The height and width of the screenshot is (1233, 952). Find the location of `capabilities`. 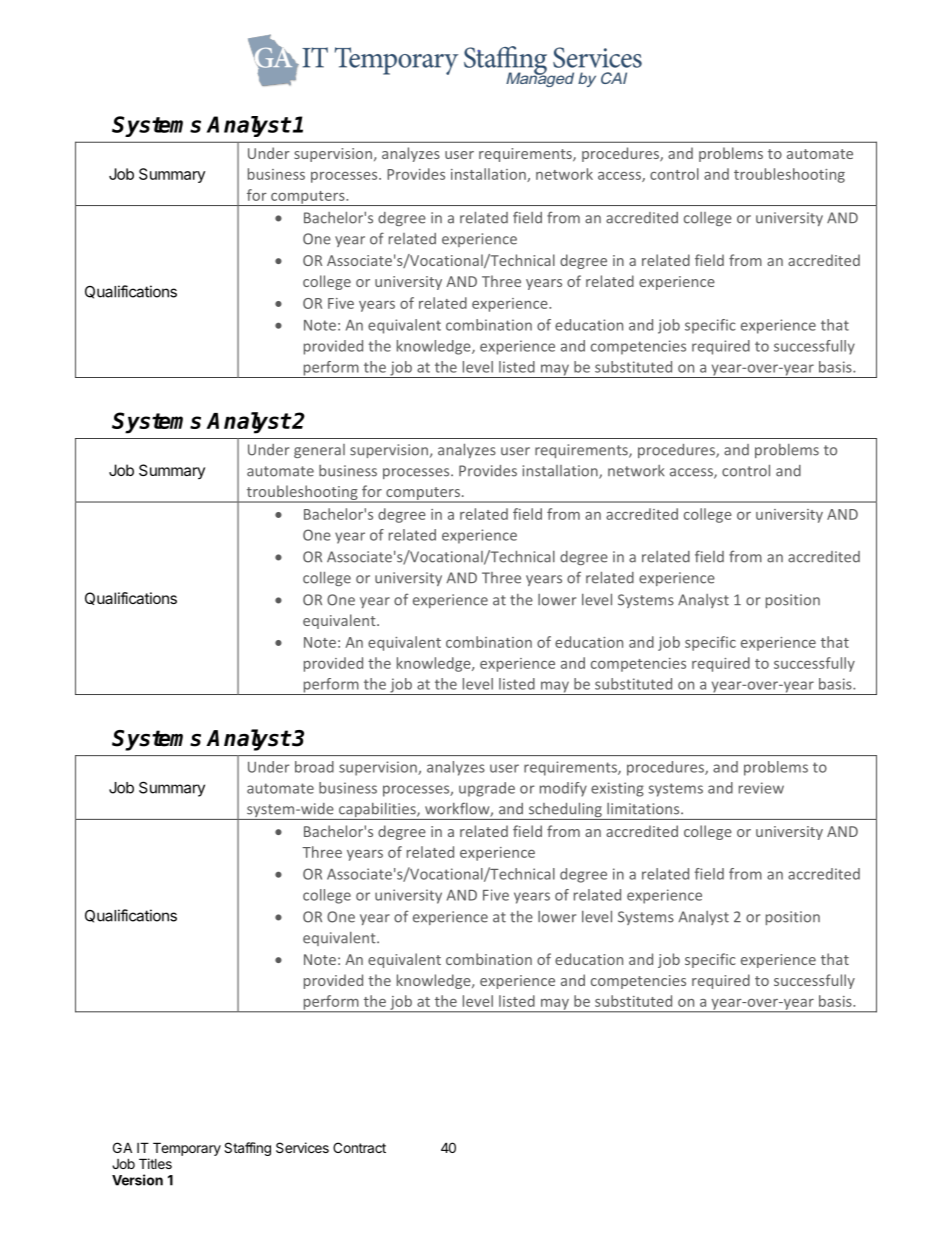

capabilities is located at coordinates (377, 811).
